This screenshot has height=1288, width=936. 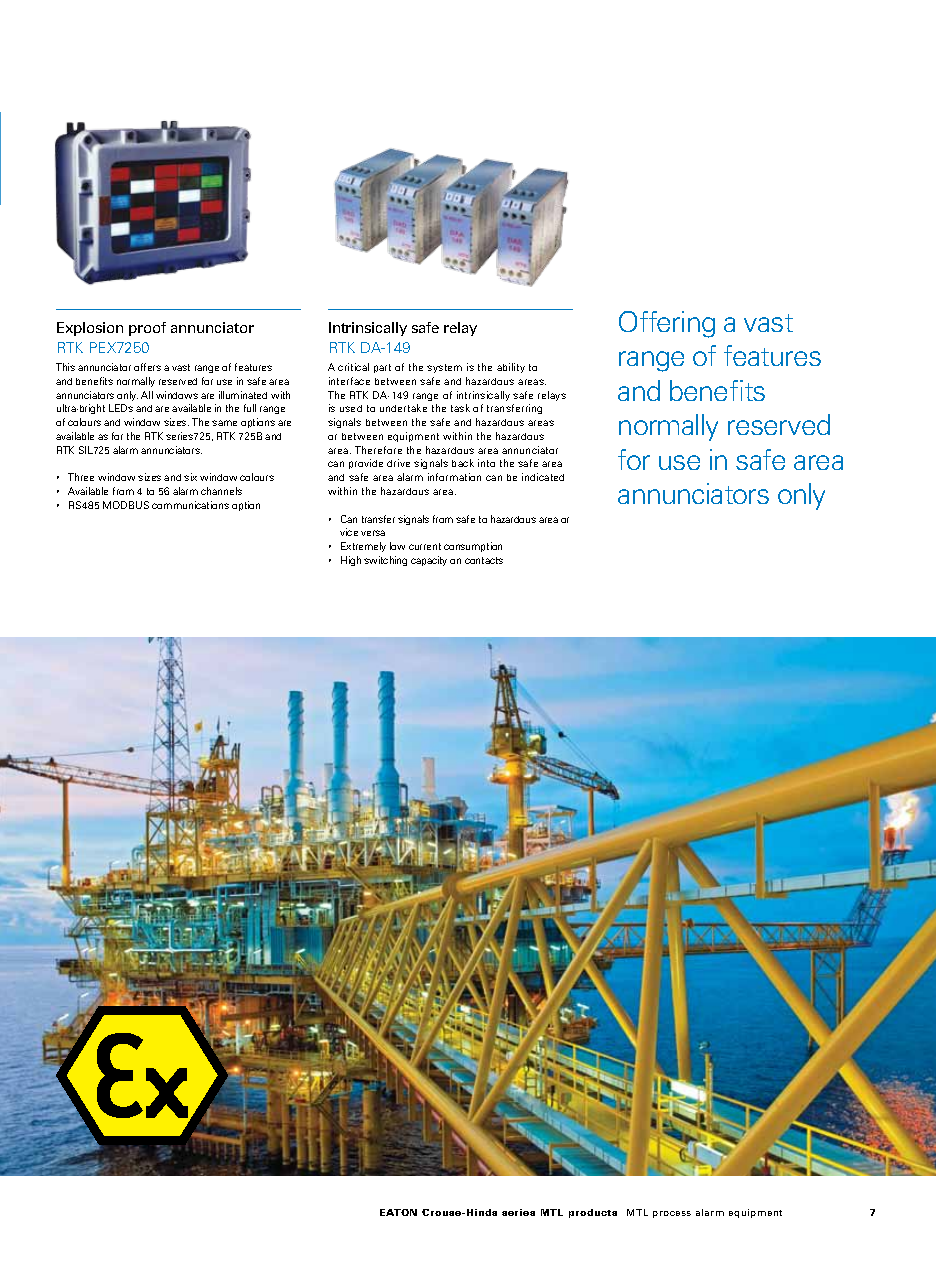 What do you see at coordinates (147, 367) in the screenshot?
I see `offers` at bounding box center [147, 367].
